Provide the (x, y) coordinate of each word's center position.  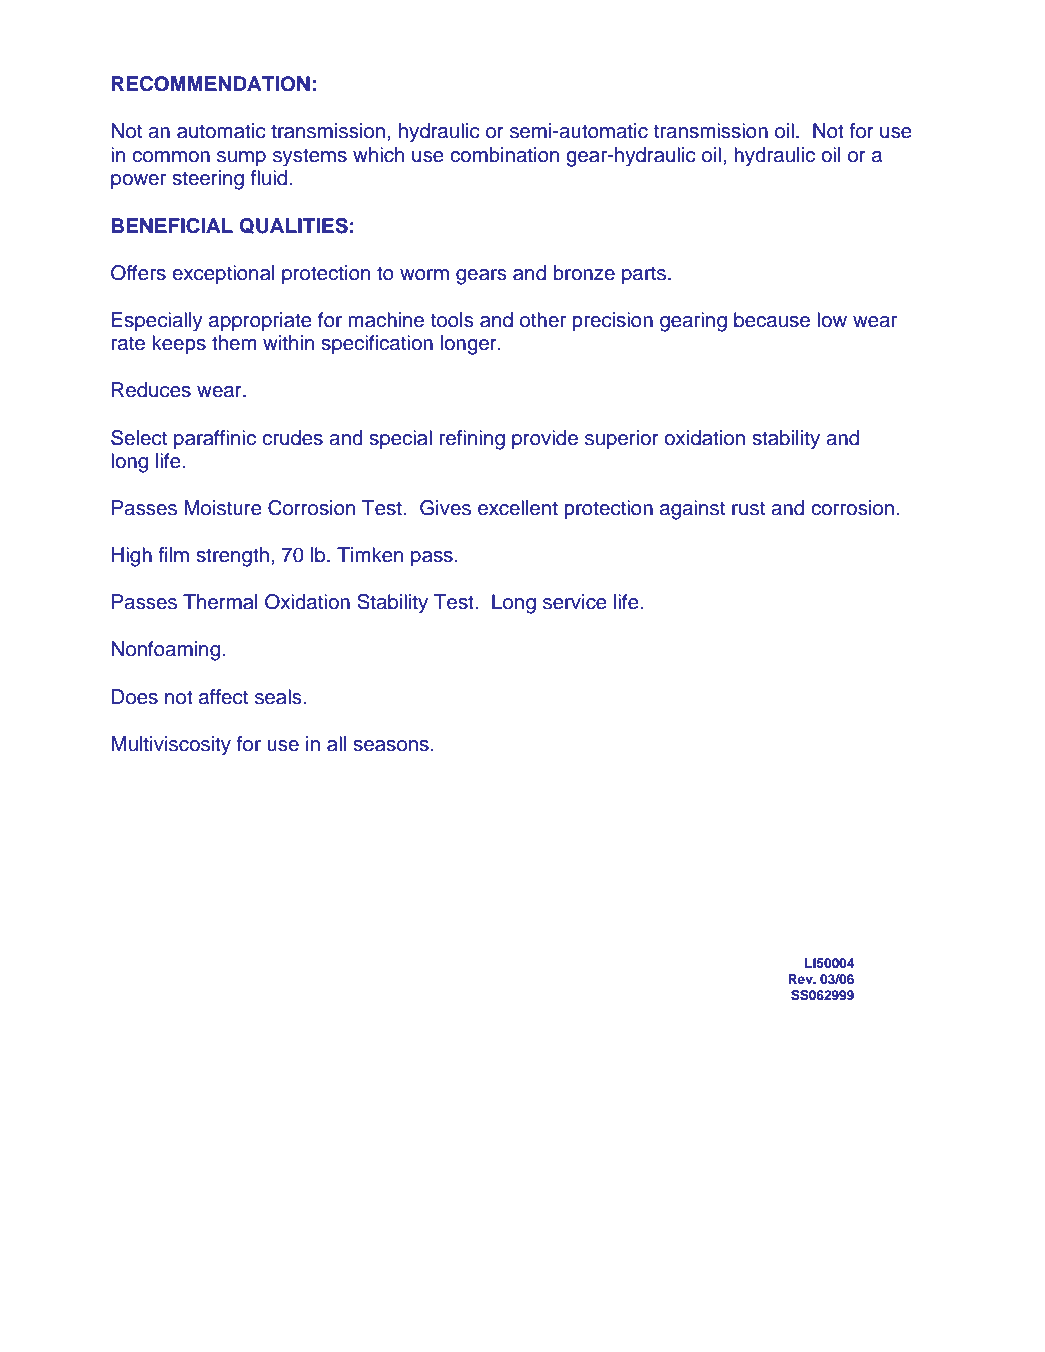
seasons (391, 746)
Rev (801, 979)
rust (748, 508)
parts (645, 275)
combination (504, 155)
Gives (445, 508)
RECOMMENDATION (211, 84)
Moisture (223, 508)
